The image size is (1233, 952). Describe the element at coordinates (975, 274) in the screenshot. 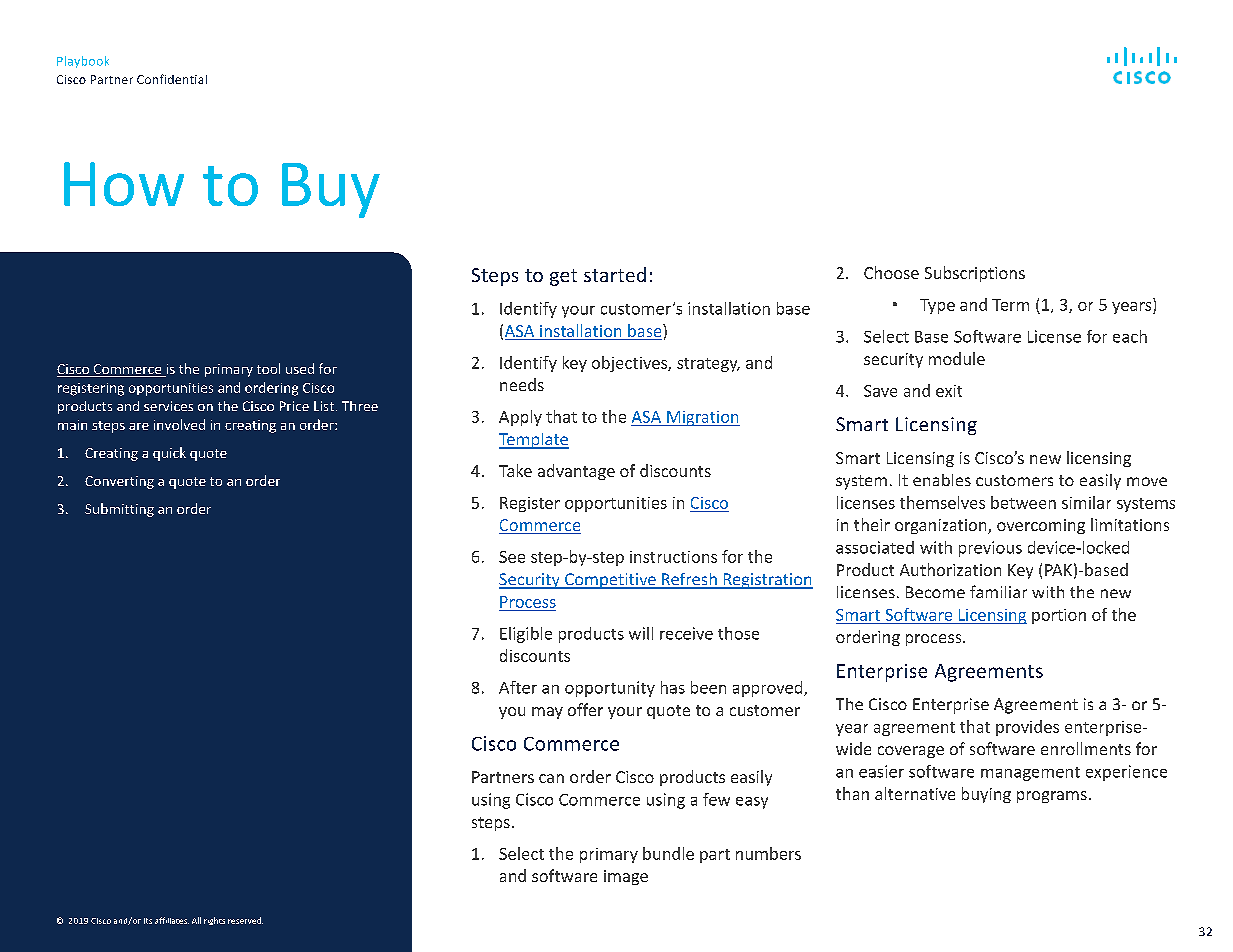

I see `Subscriptions` at that location.
